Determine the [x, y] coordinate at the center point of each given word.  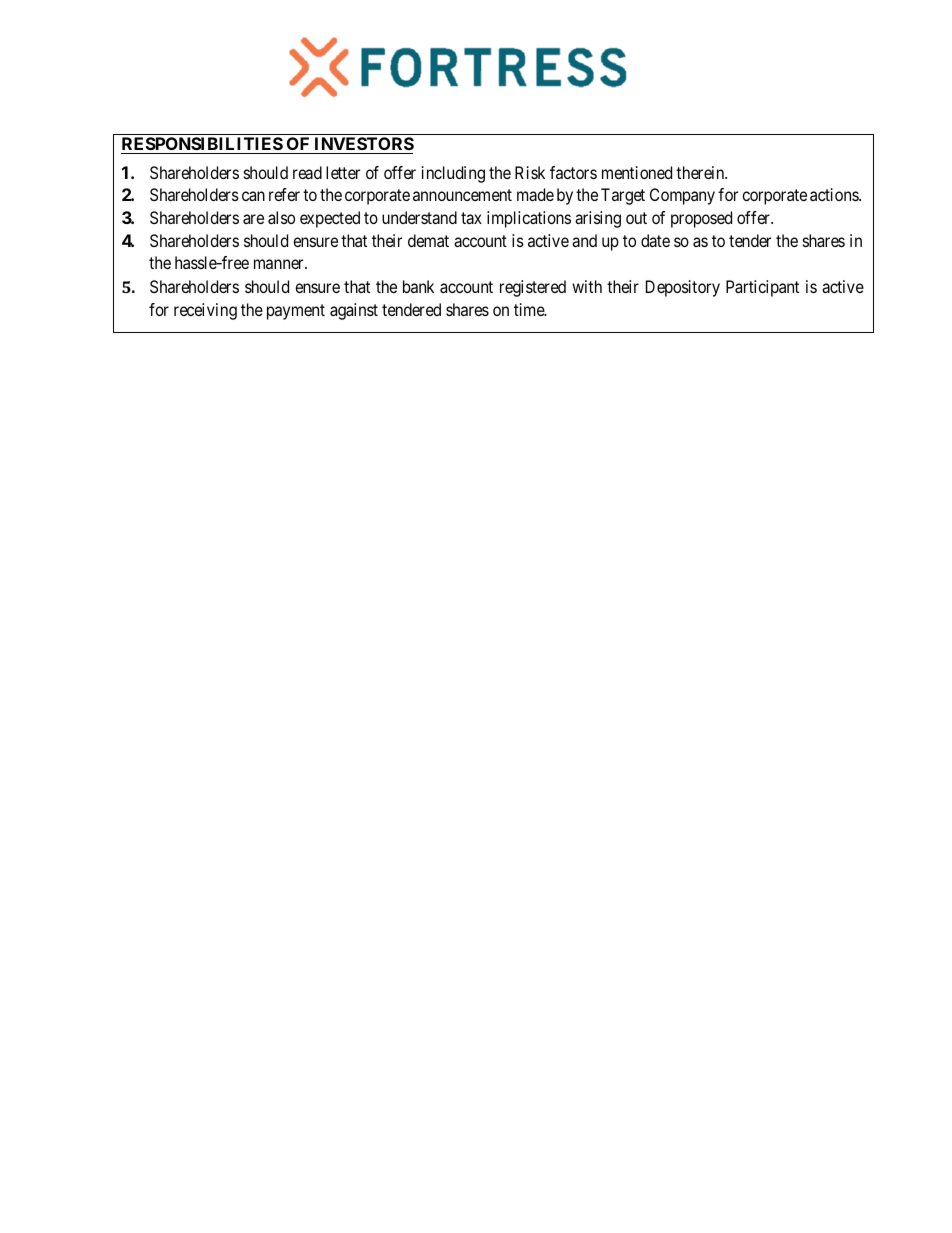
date [655, 240]
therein [701, 172]
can [253, 196]
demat [428, 240]
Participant [762, 288]
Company [682, 196]
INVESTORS [363, 145]
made [535, 194]
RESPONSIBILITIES [202, 145]
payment [296, 312]
